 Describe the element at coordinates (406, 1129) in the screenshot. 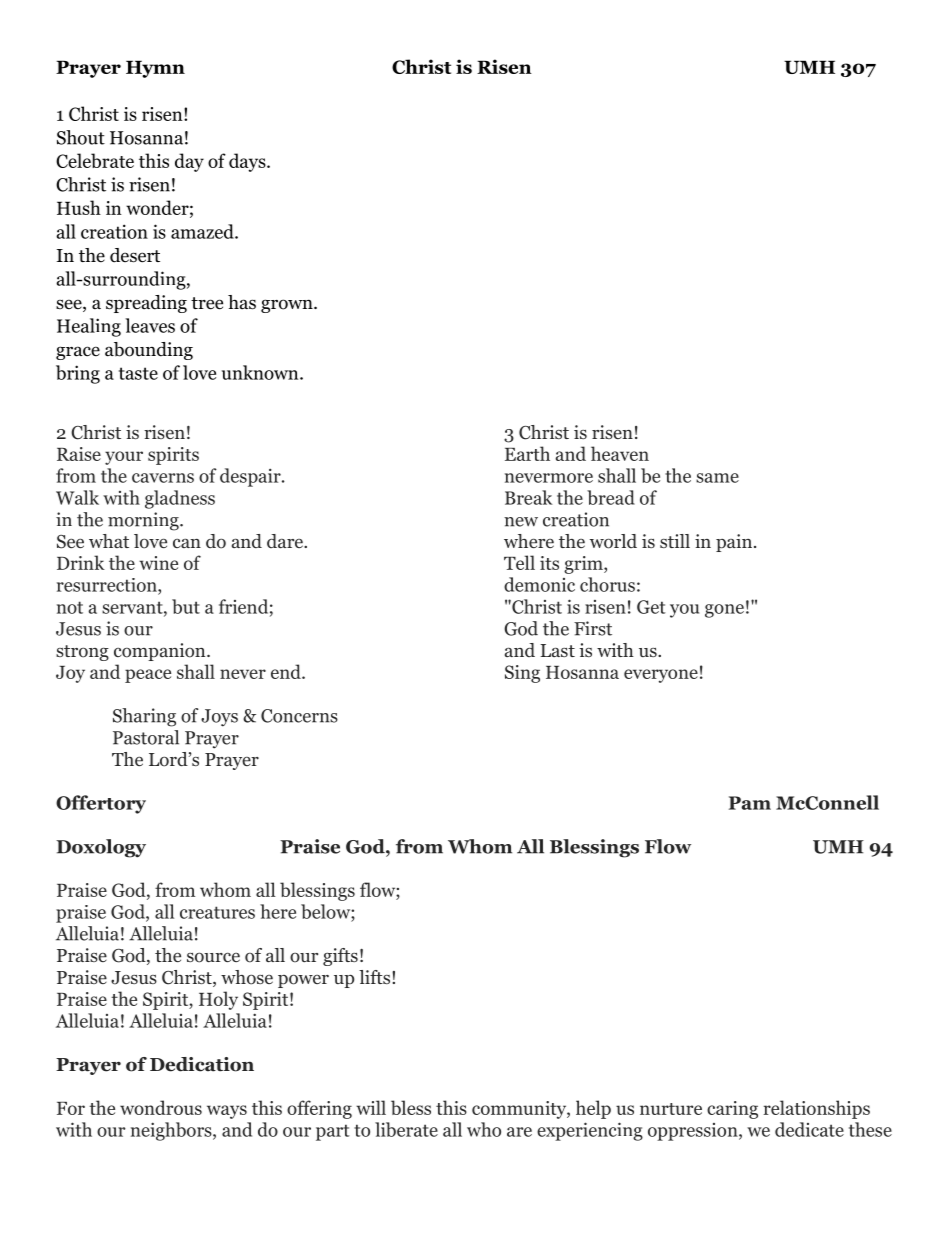

I see `liberate` at that location.
